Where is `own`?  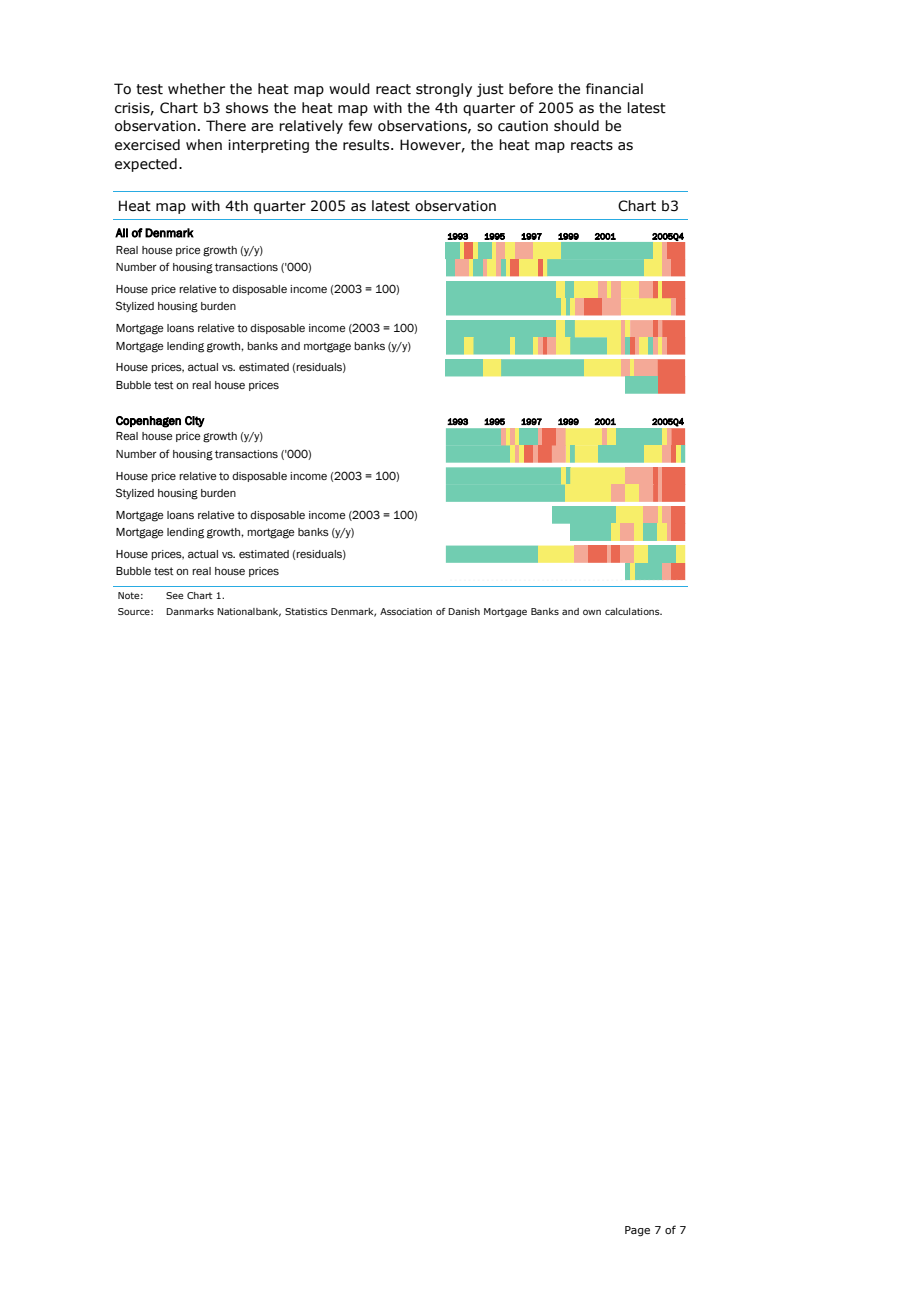
own is located at coordinates (592, 612).
